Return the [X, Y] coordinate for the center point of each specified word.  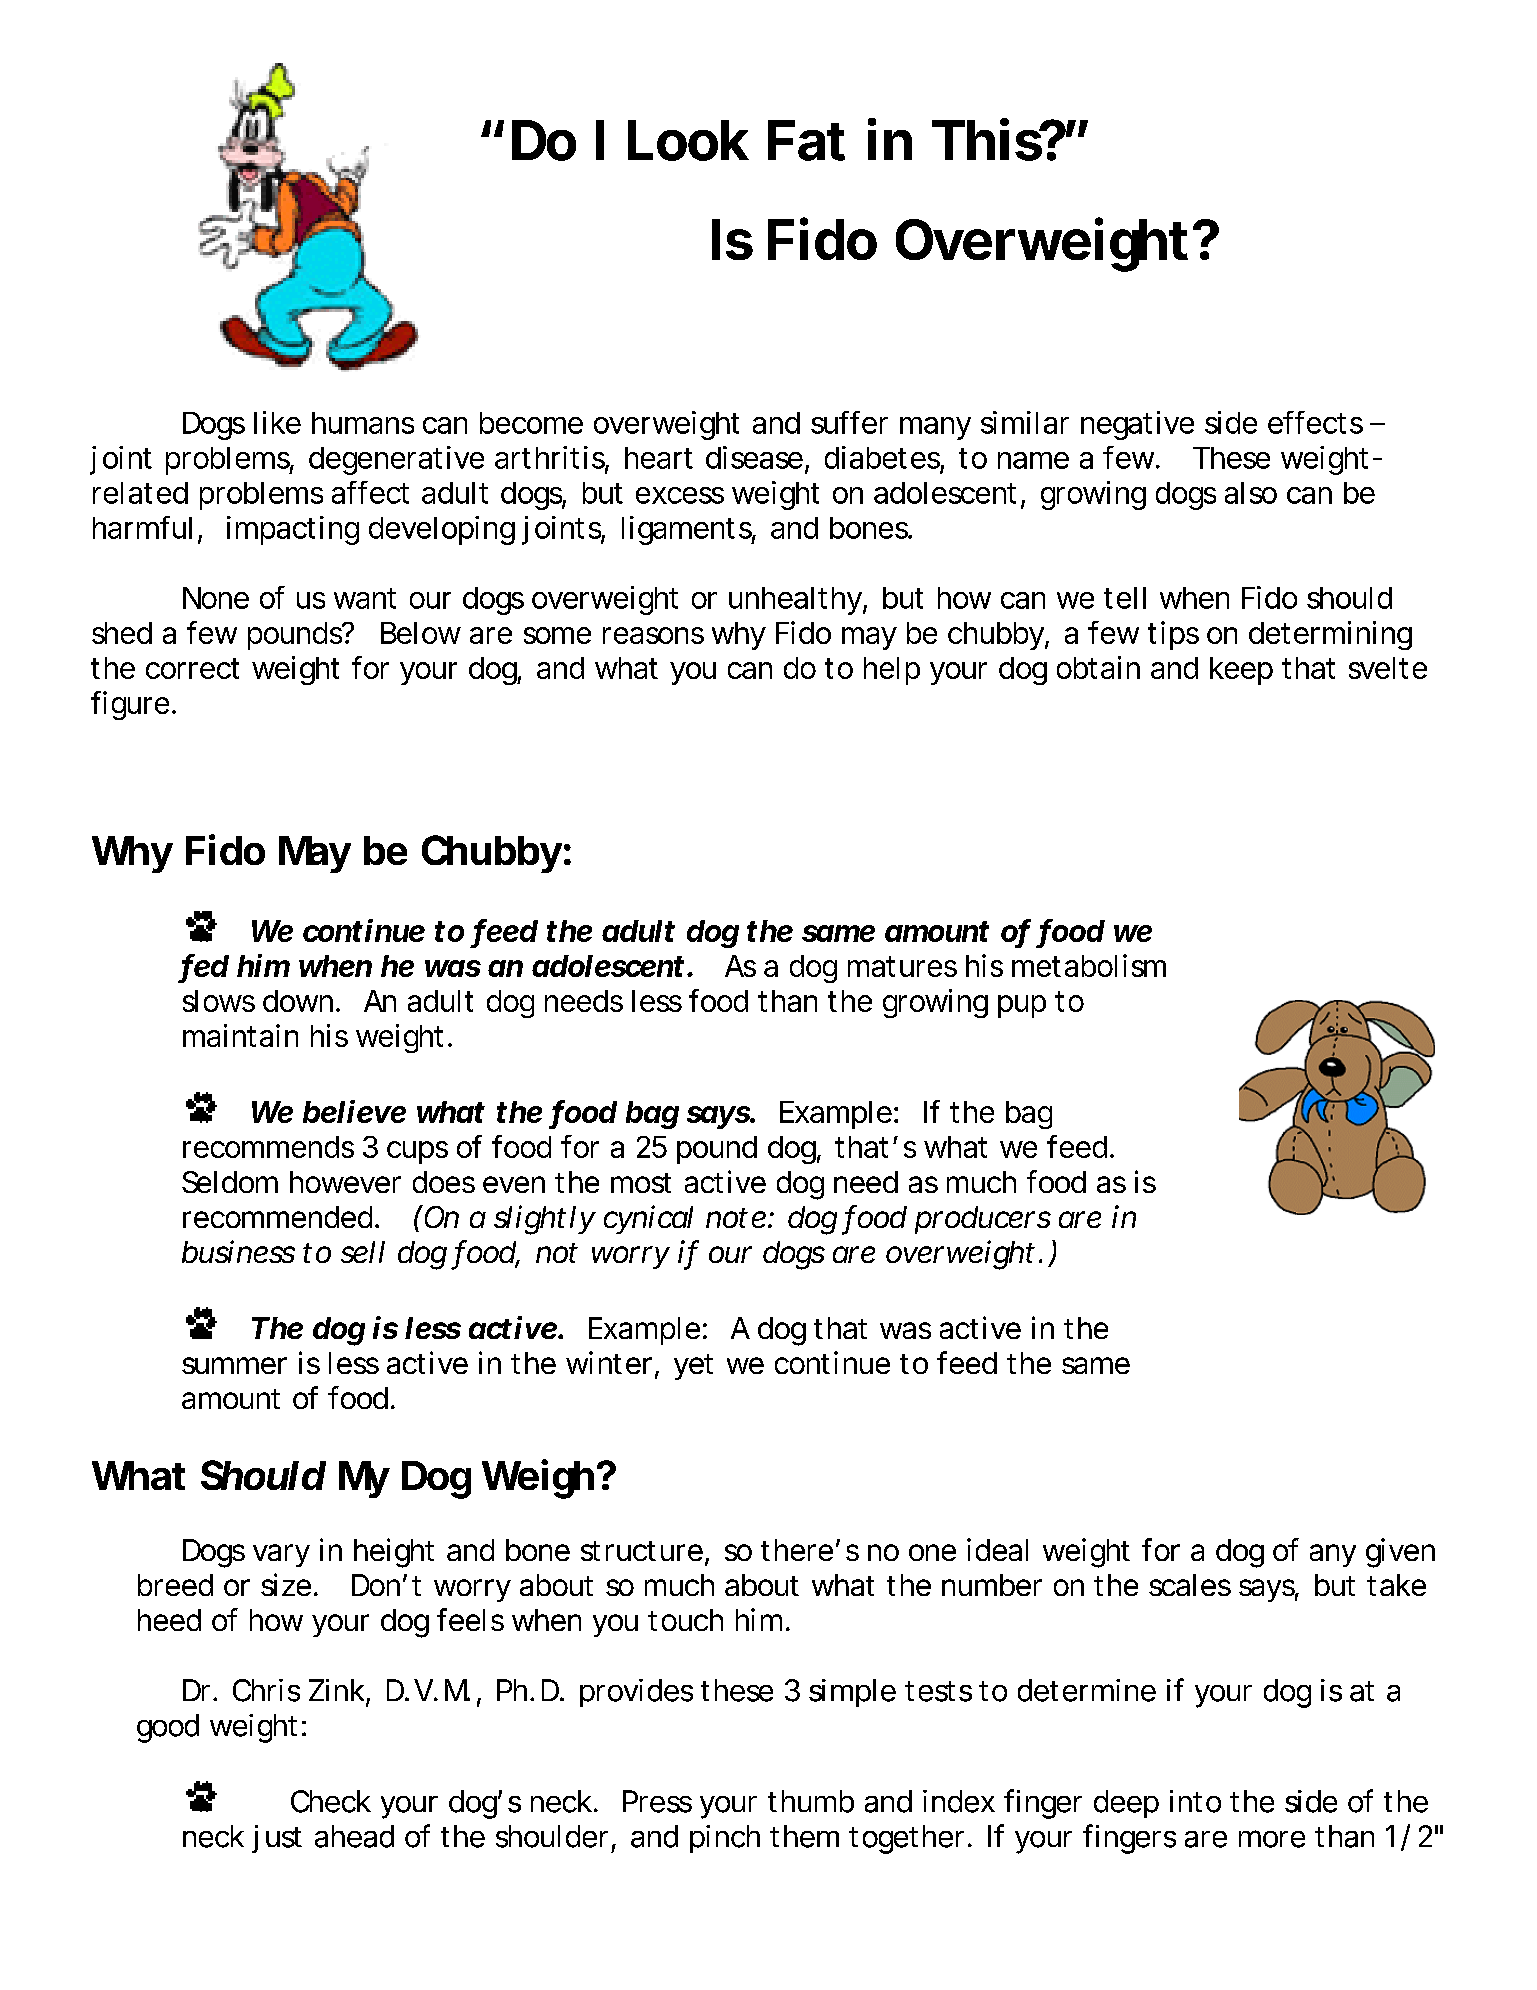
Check [331, 1801]
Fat [806, 140]
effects [1315, 422]
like [277, 422]
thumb [811, 1801]
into [1195, 1801]
